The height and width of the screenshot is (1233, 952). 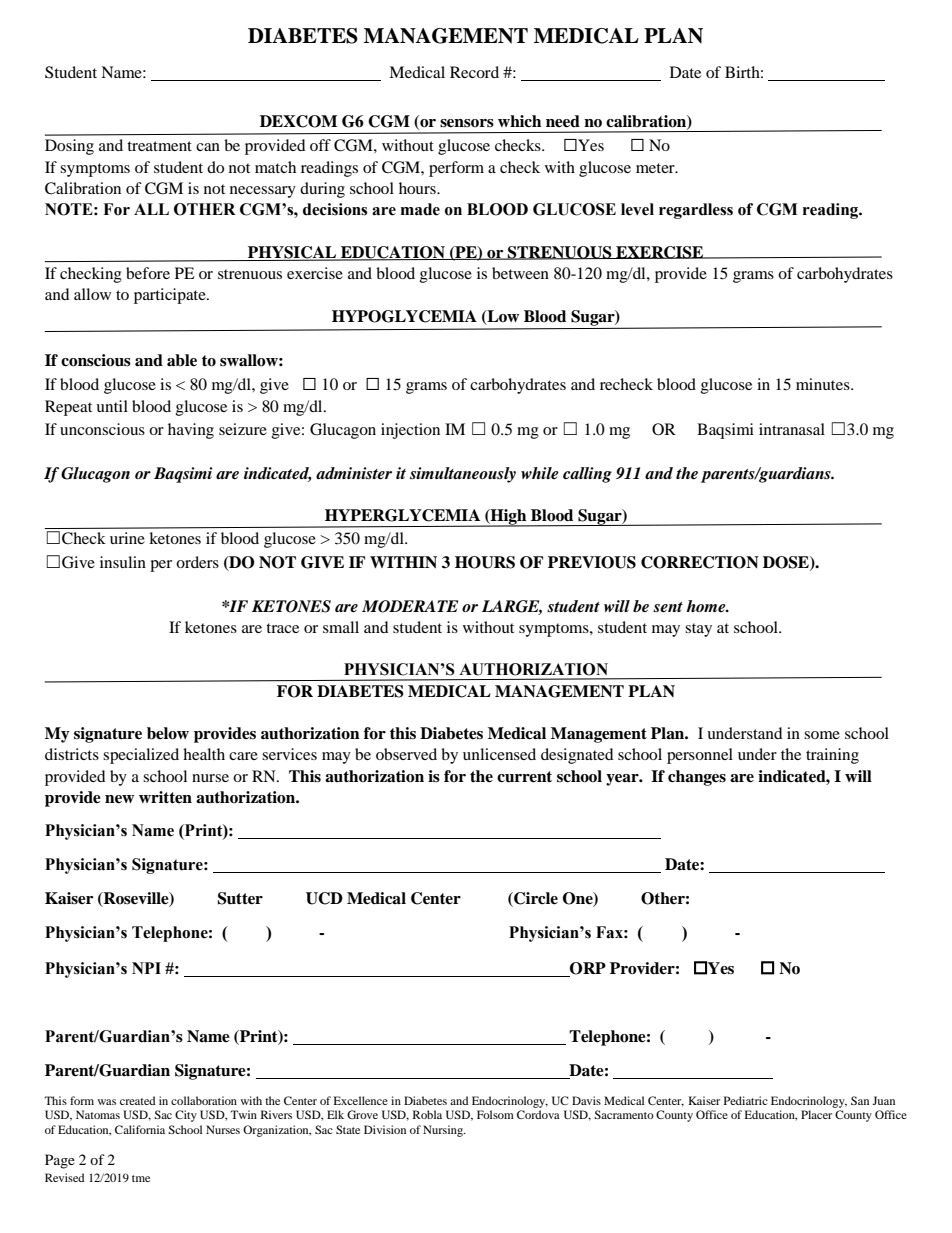 What do you see at coordinates (656, 168) in the screenshot?
I see `meter` at bounding box center [656, 168].
